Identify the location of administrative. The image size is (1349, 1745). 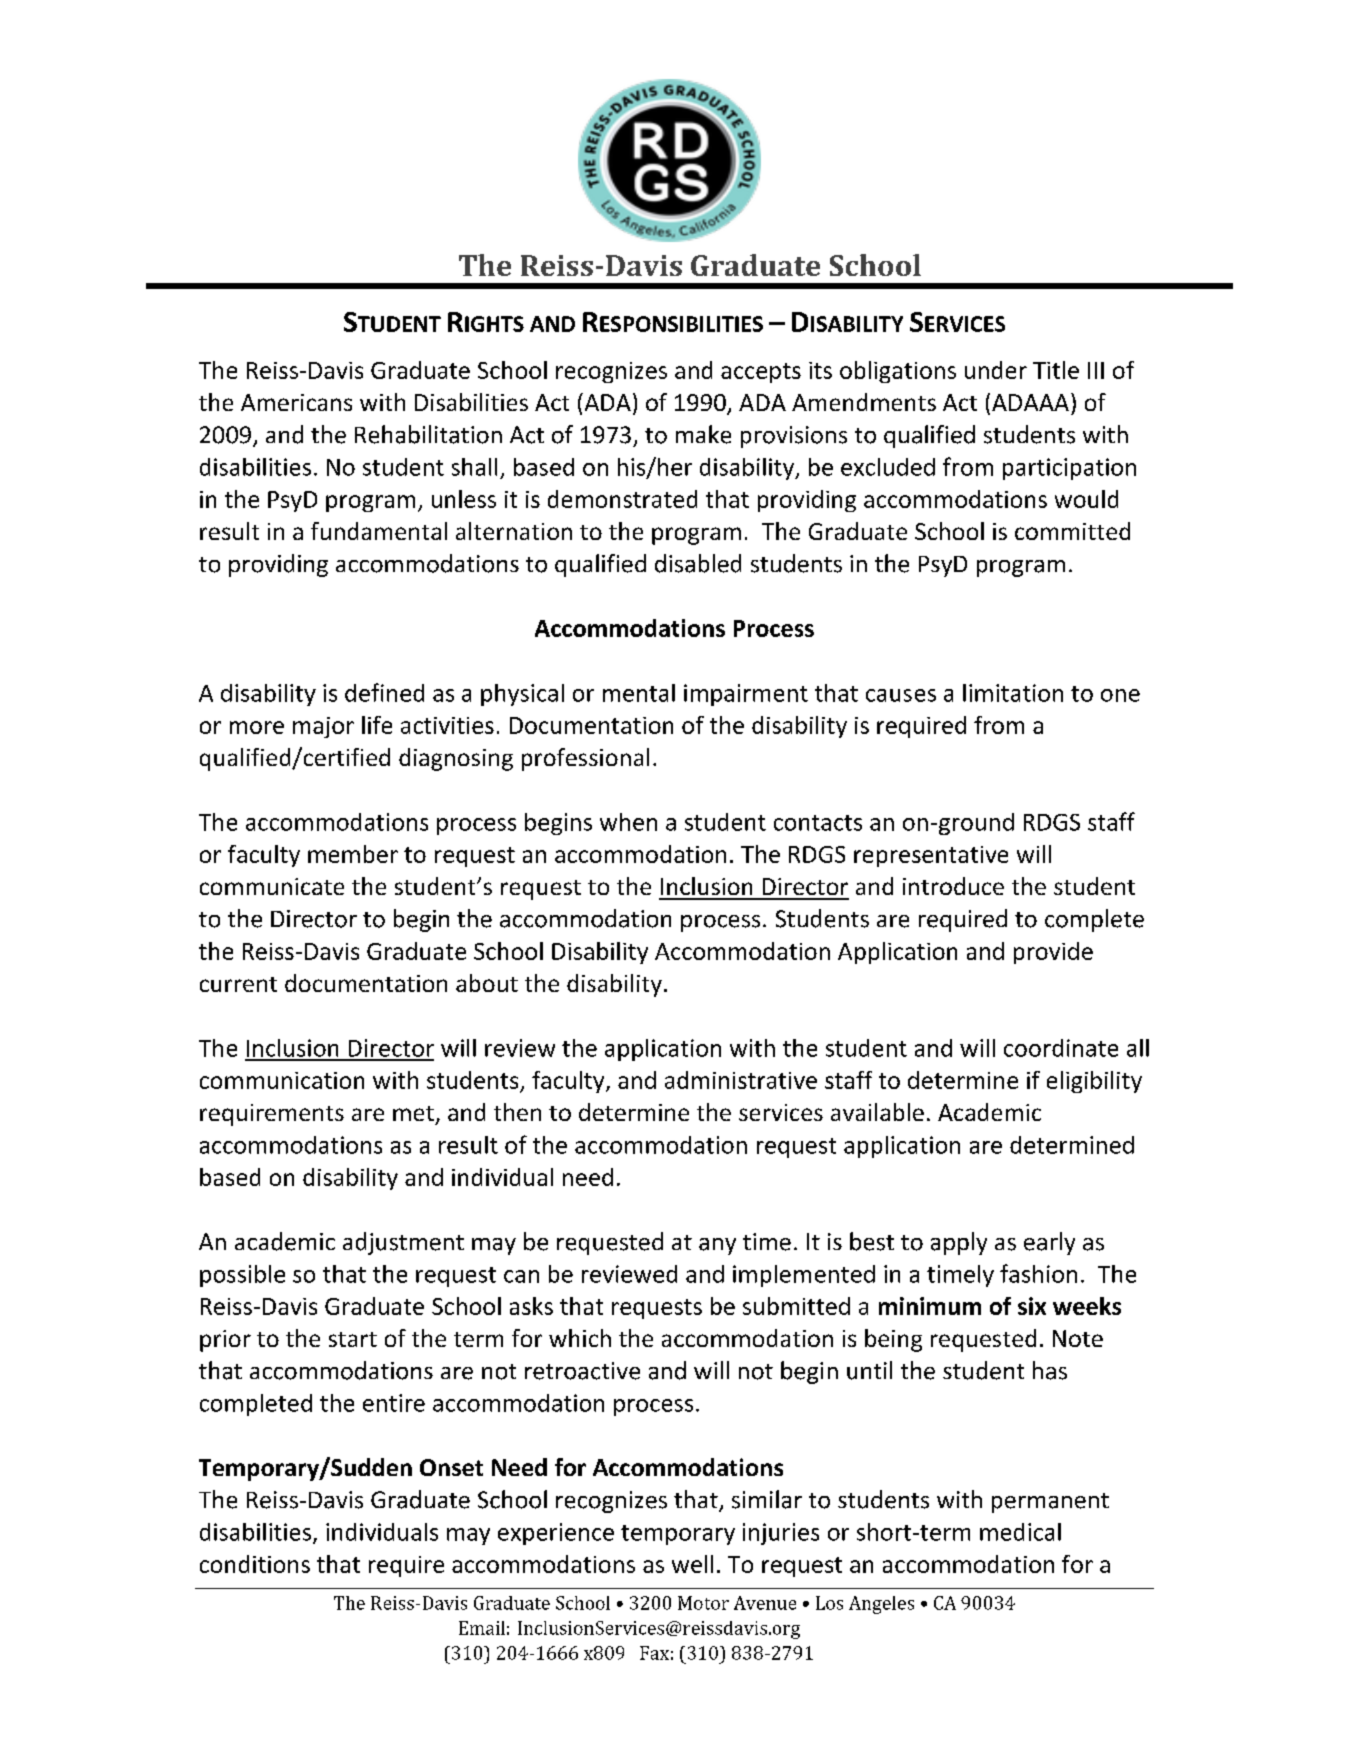
(741, 1080).
